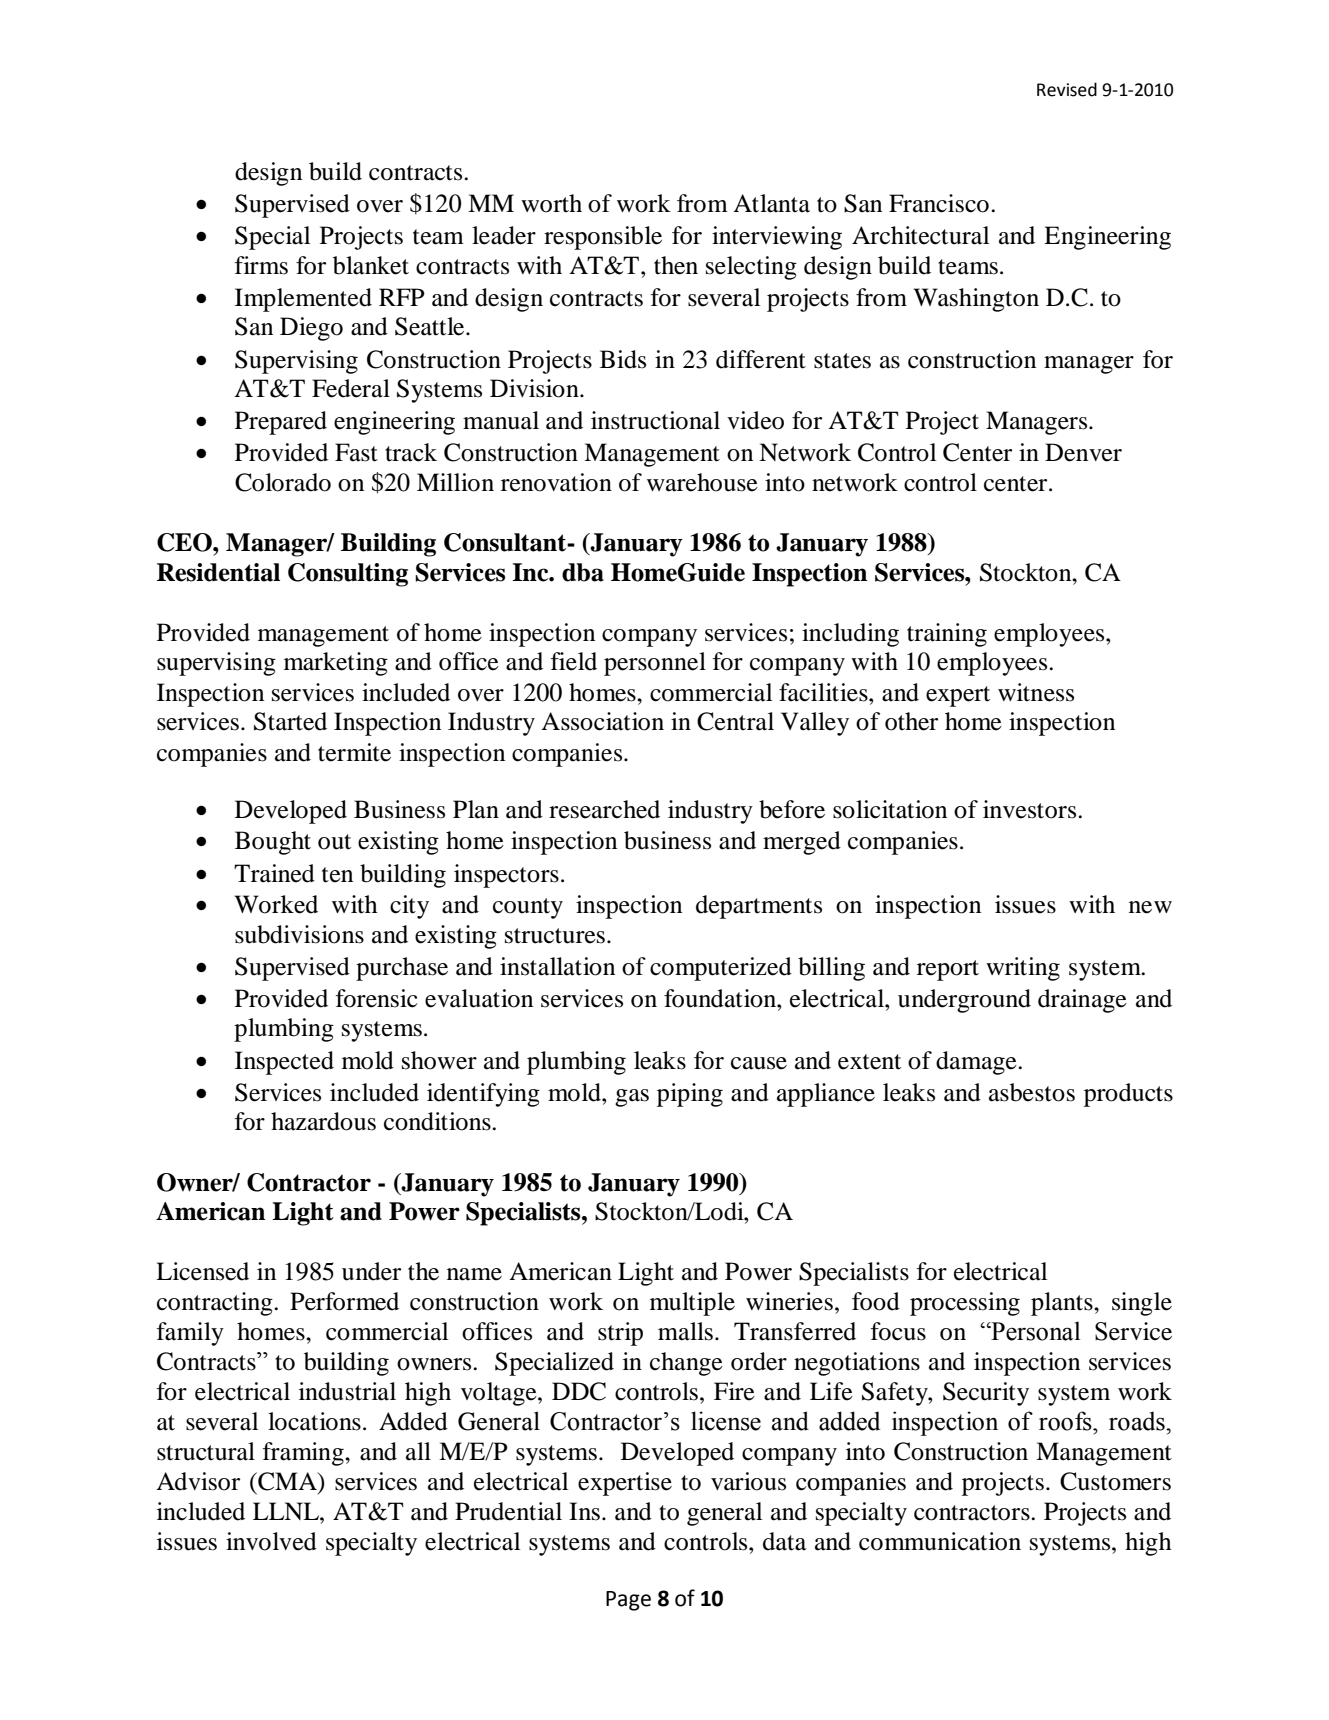 This screenshot has width=1329, height=1720. Describe the element at coordinates (261, 265) in the screenshot. I see `firms` at that location.
